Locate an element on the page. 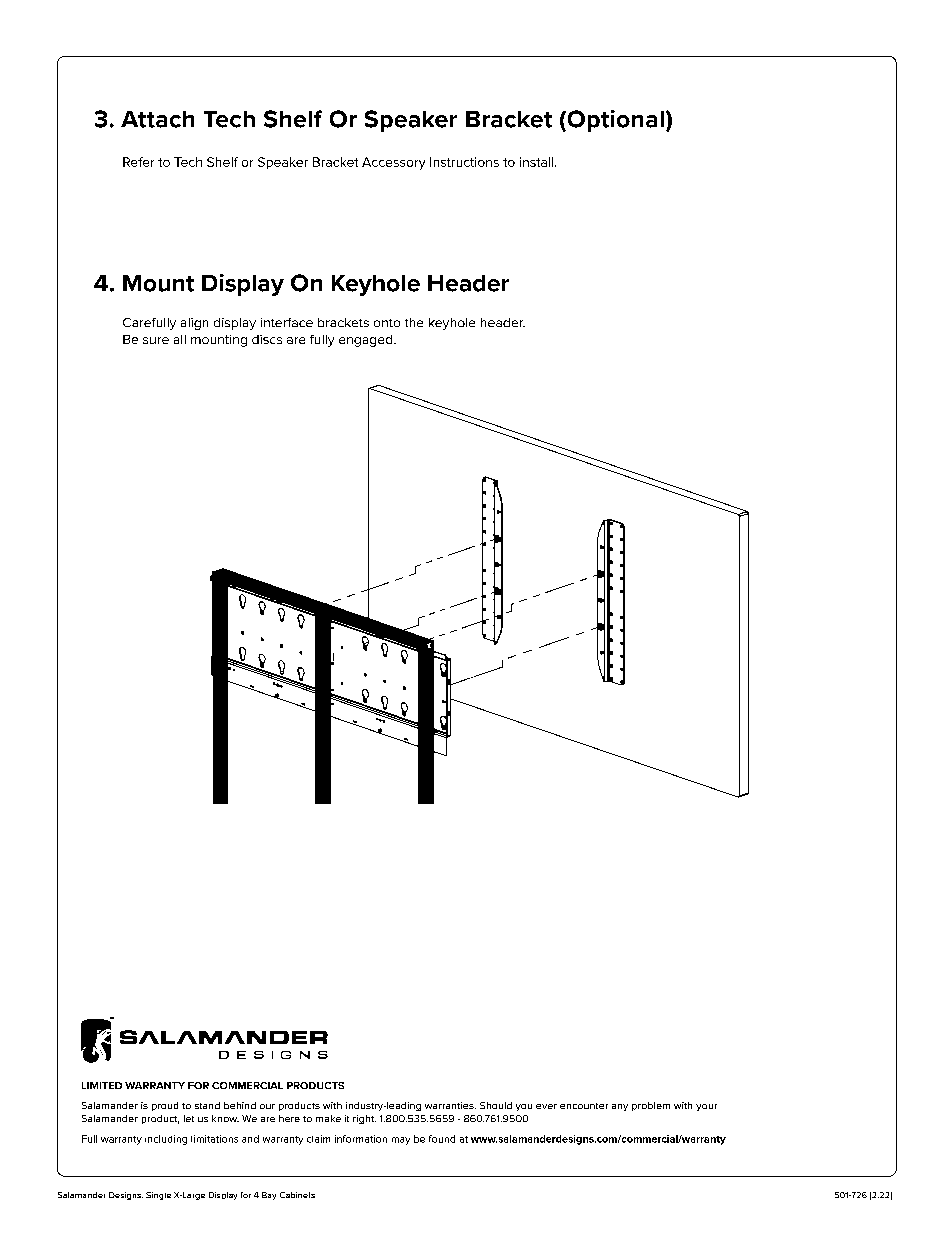 Image resolution: width=952 pixels, height=1233 pixels. the is located at coordinates (414, 322).
